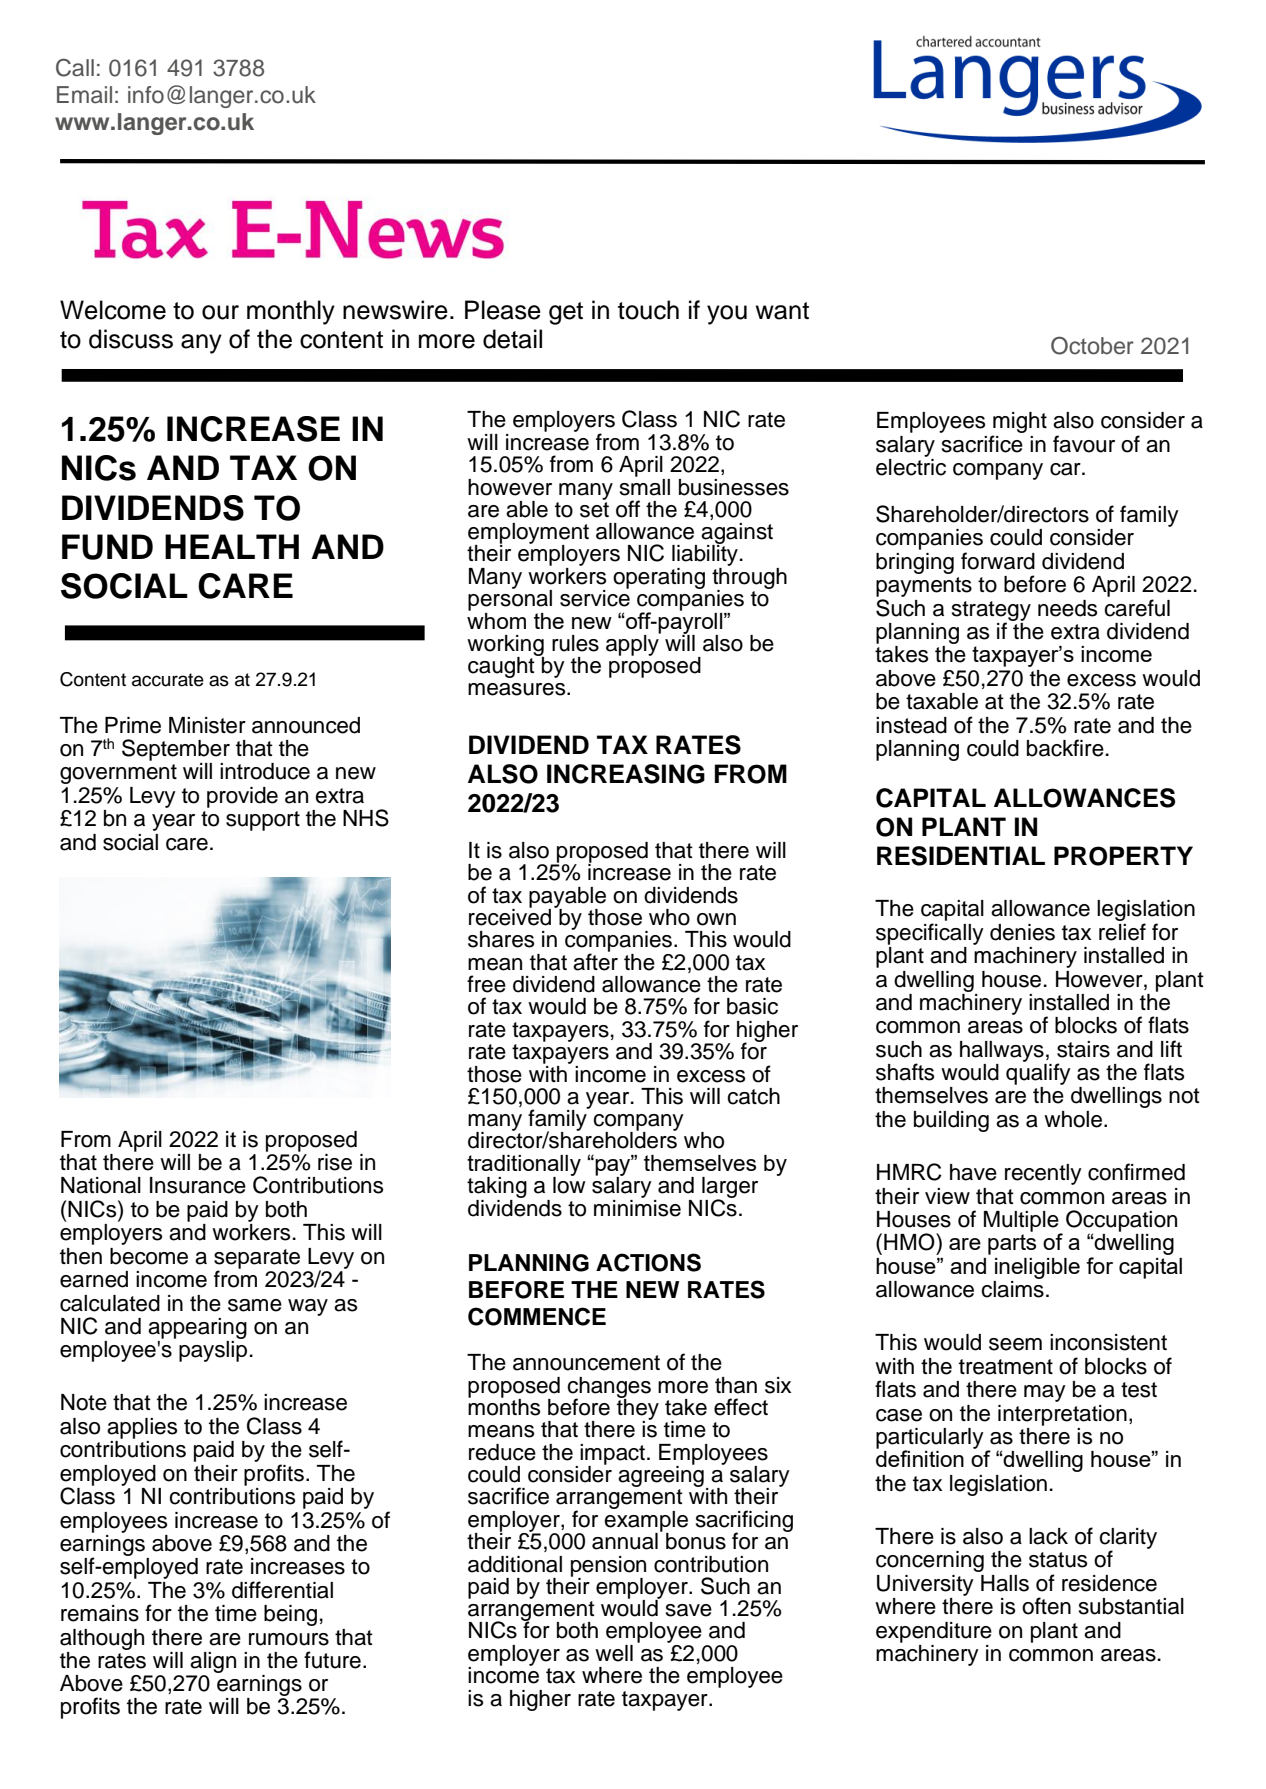 The width and height of the page is (1266, 1789). I want to click on support, so click(263, 821).
